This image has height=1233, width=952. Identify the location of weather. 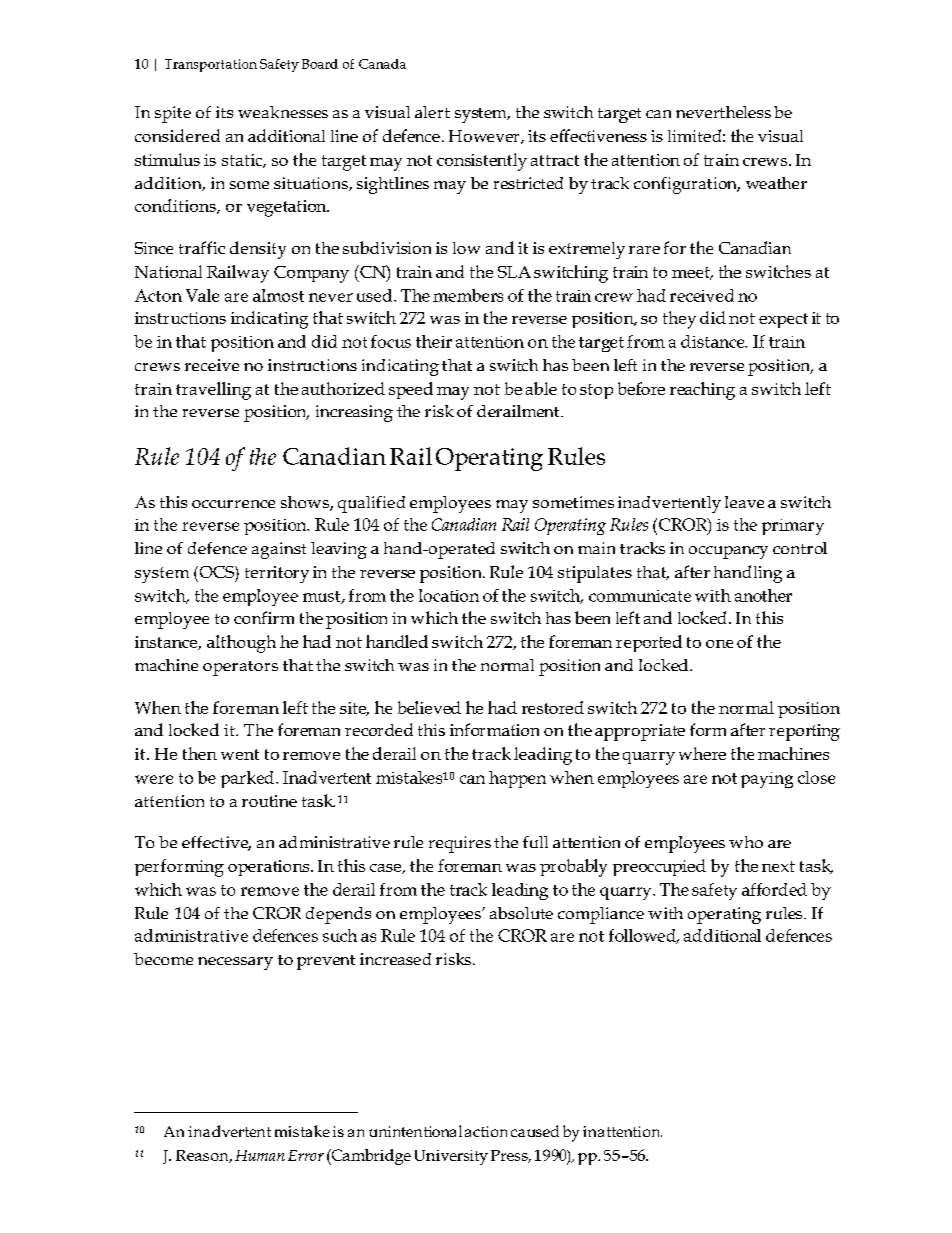
(776, 183).
